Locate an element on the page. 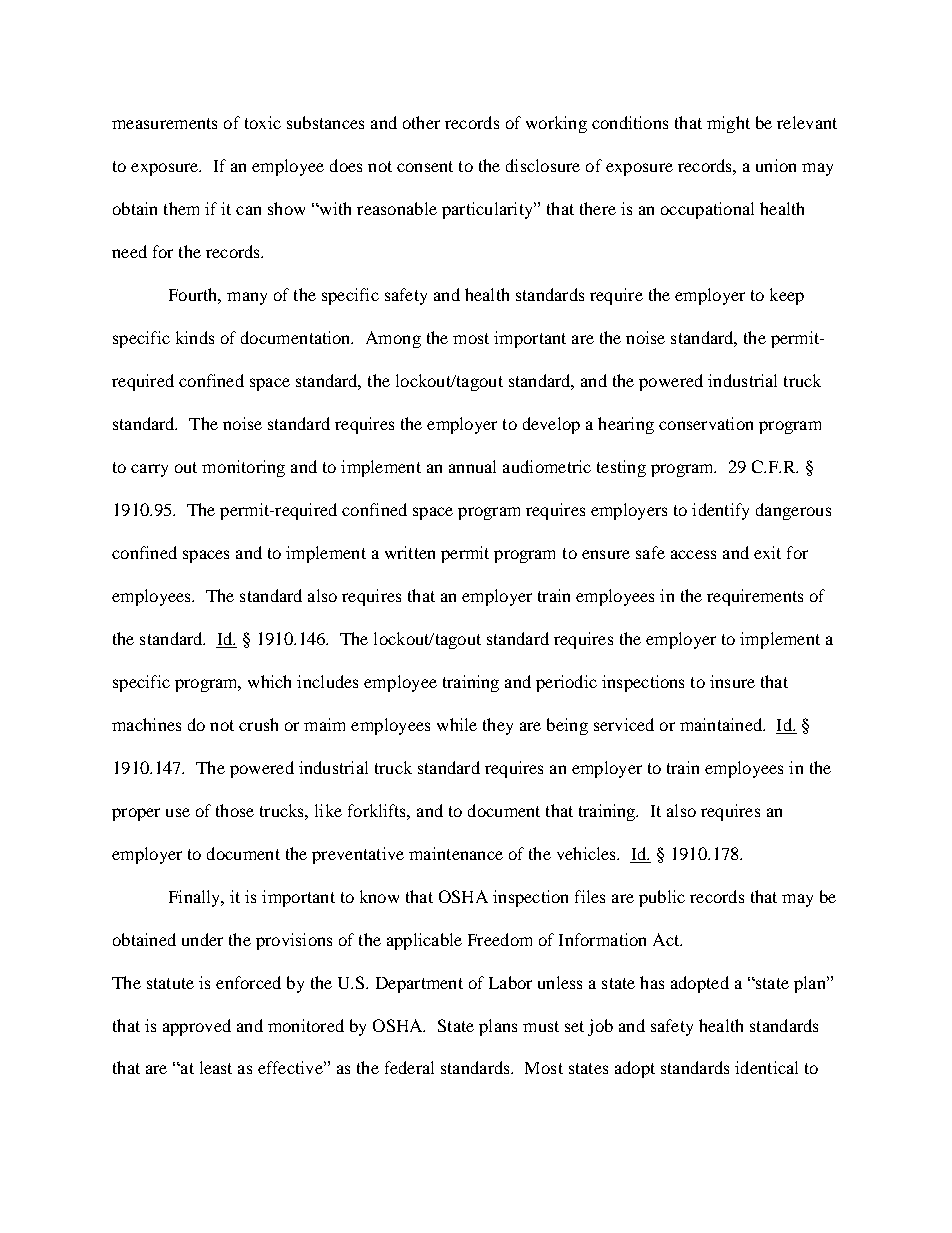  might is located at coordinates (728, 124).
